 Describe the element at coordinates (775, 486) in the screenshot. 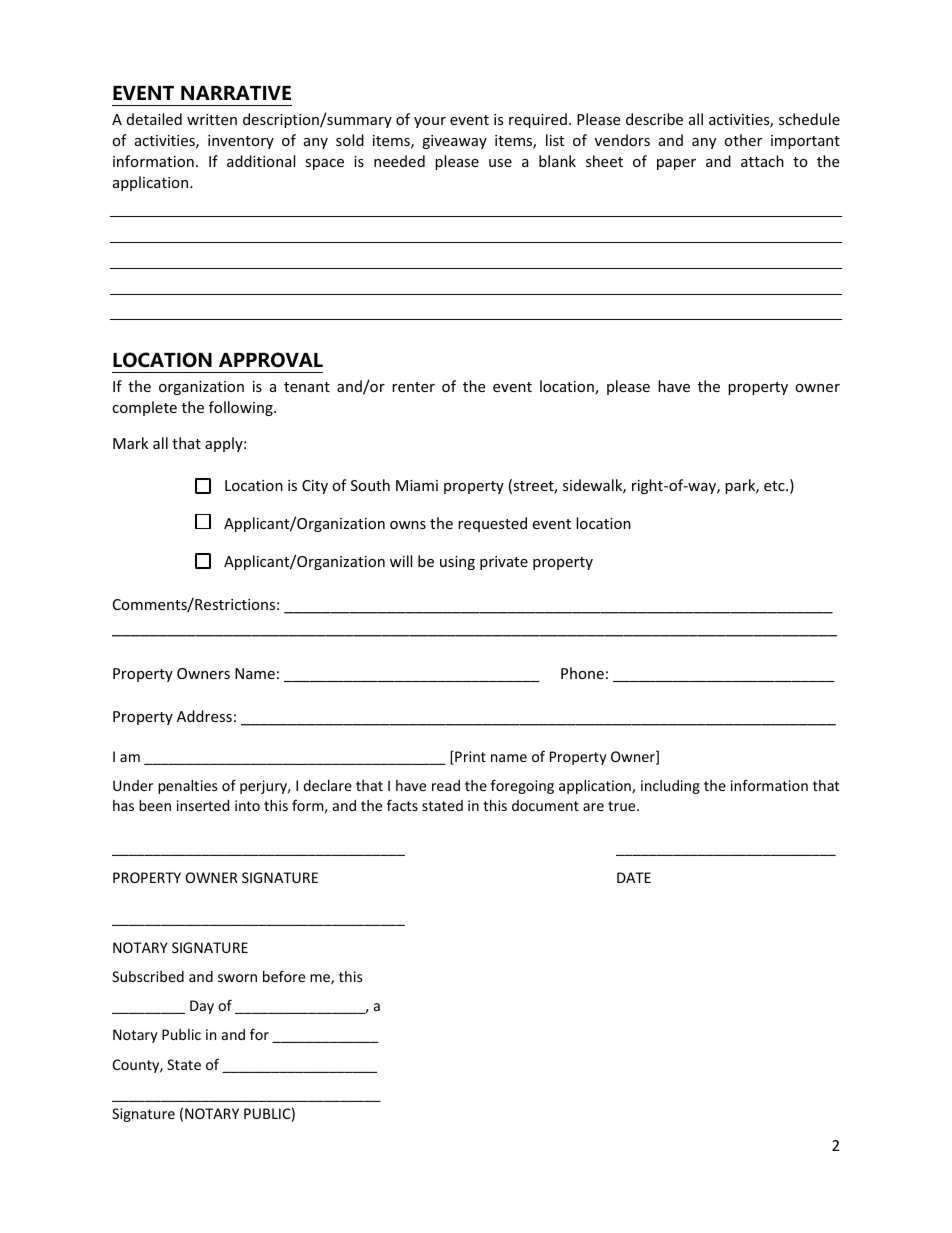

I see `etc` at that location.
